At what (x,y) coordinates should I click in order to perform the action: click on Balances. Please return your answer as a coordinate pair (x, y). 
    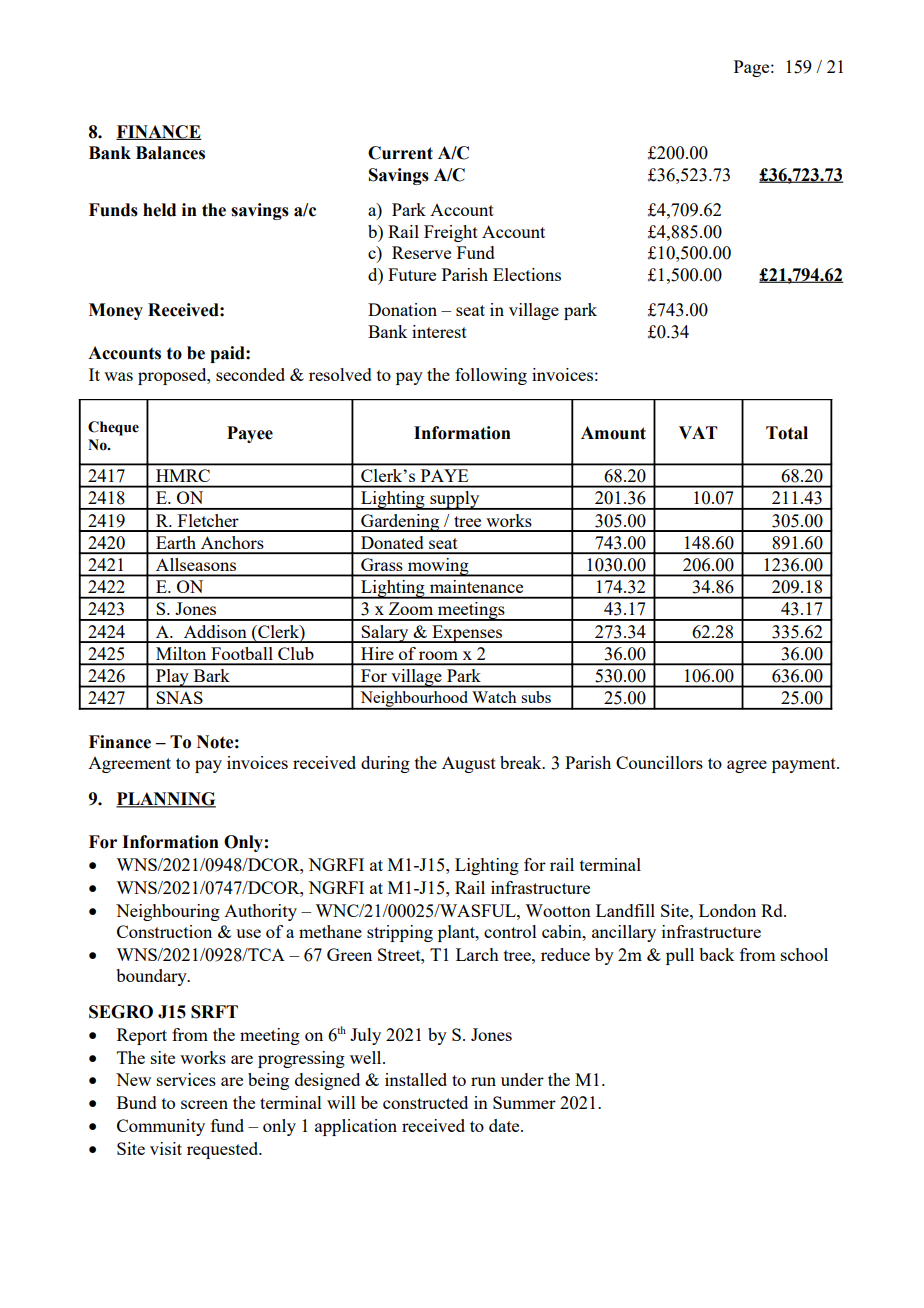
    Looking at the image, I should click on (170, 153).
